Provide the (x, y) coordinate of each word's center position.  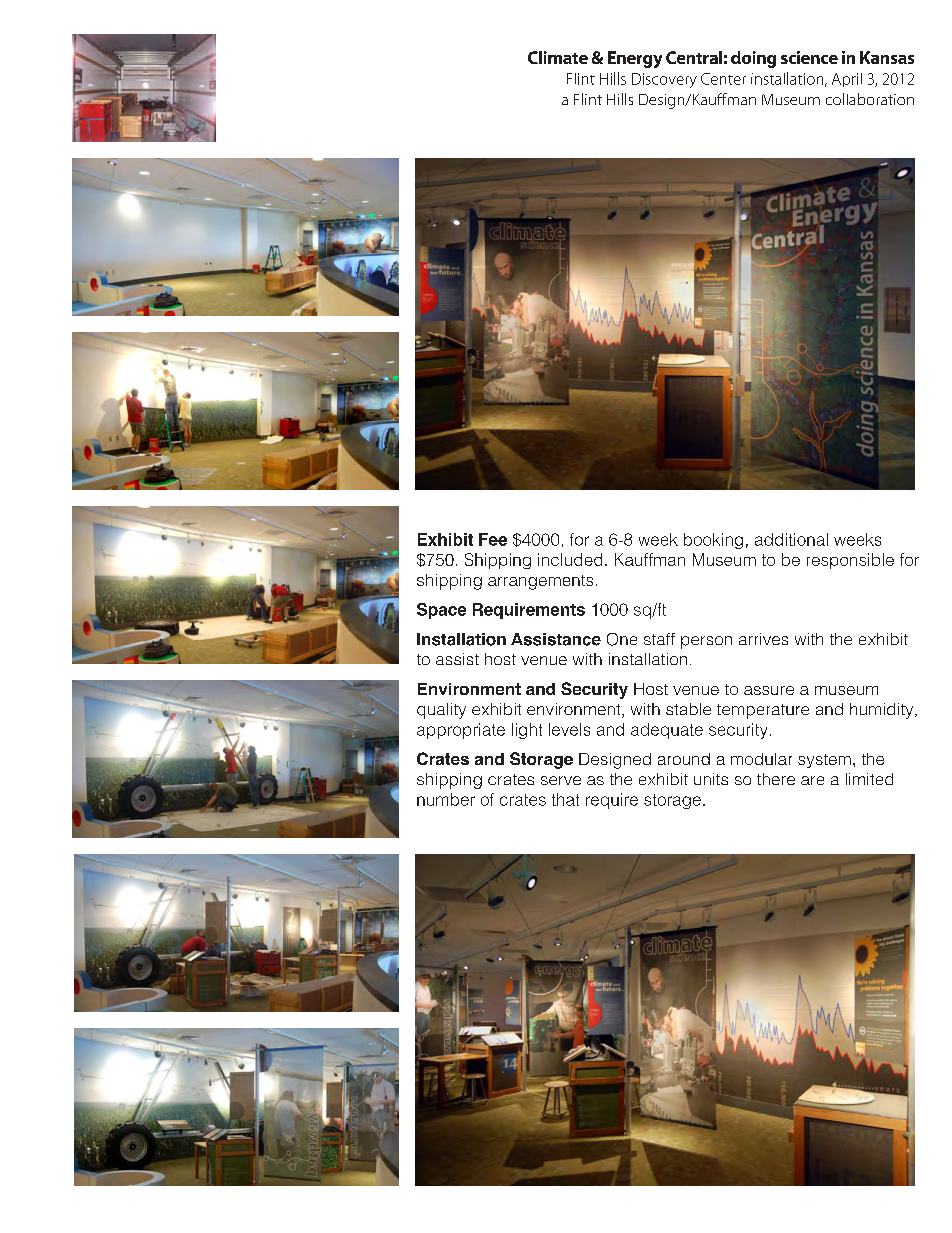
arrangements (540, 582)
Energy (635, 59)
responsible (850, 561)
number (446, 799)
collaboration (870, 99)
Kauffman (650, 559)
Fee (493, 539)
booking (713, 541)
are (812, 780)
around (684, 759)
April (847, 80)
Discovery (664, 80)
